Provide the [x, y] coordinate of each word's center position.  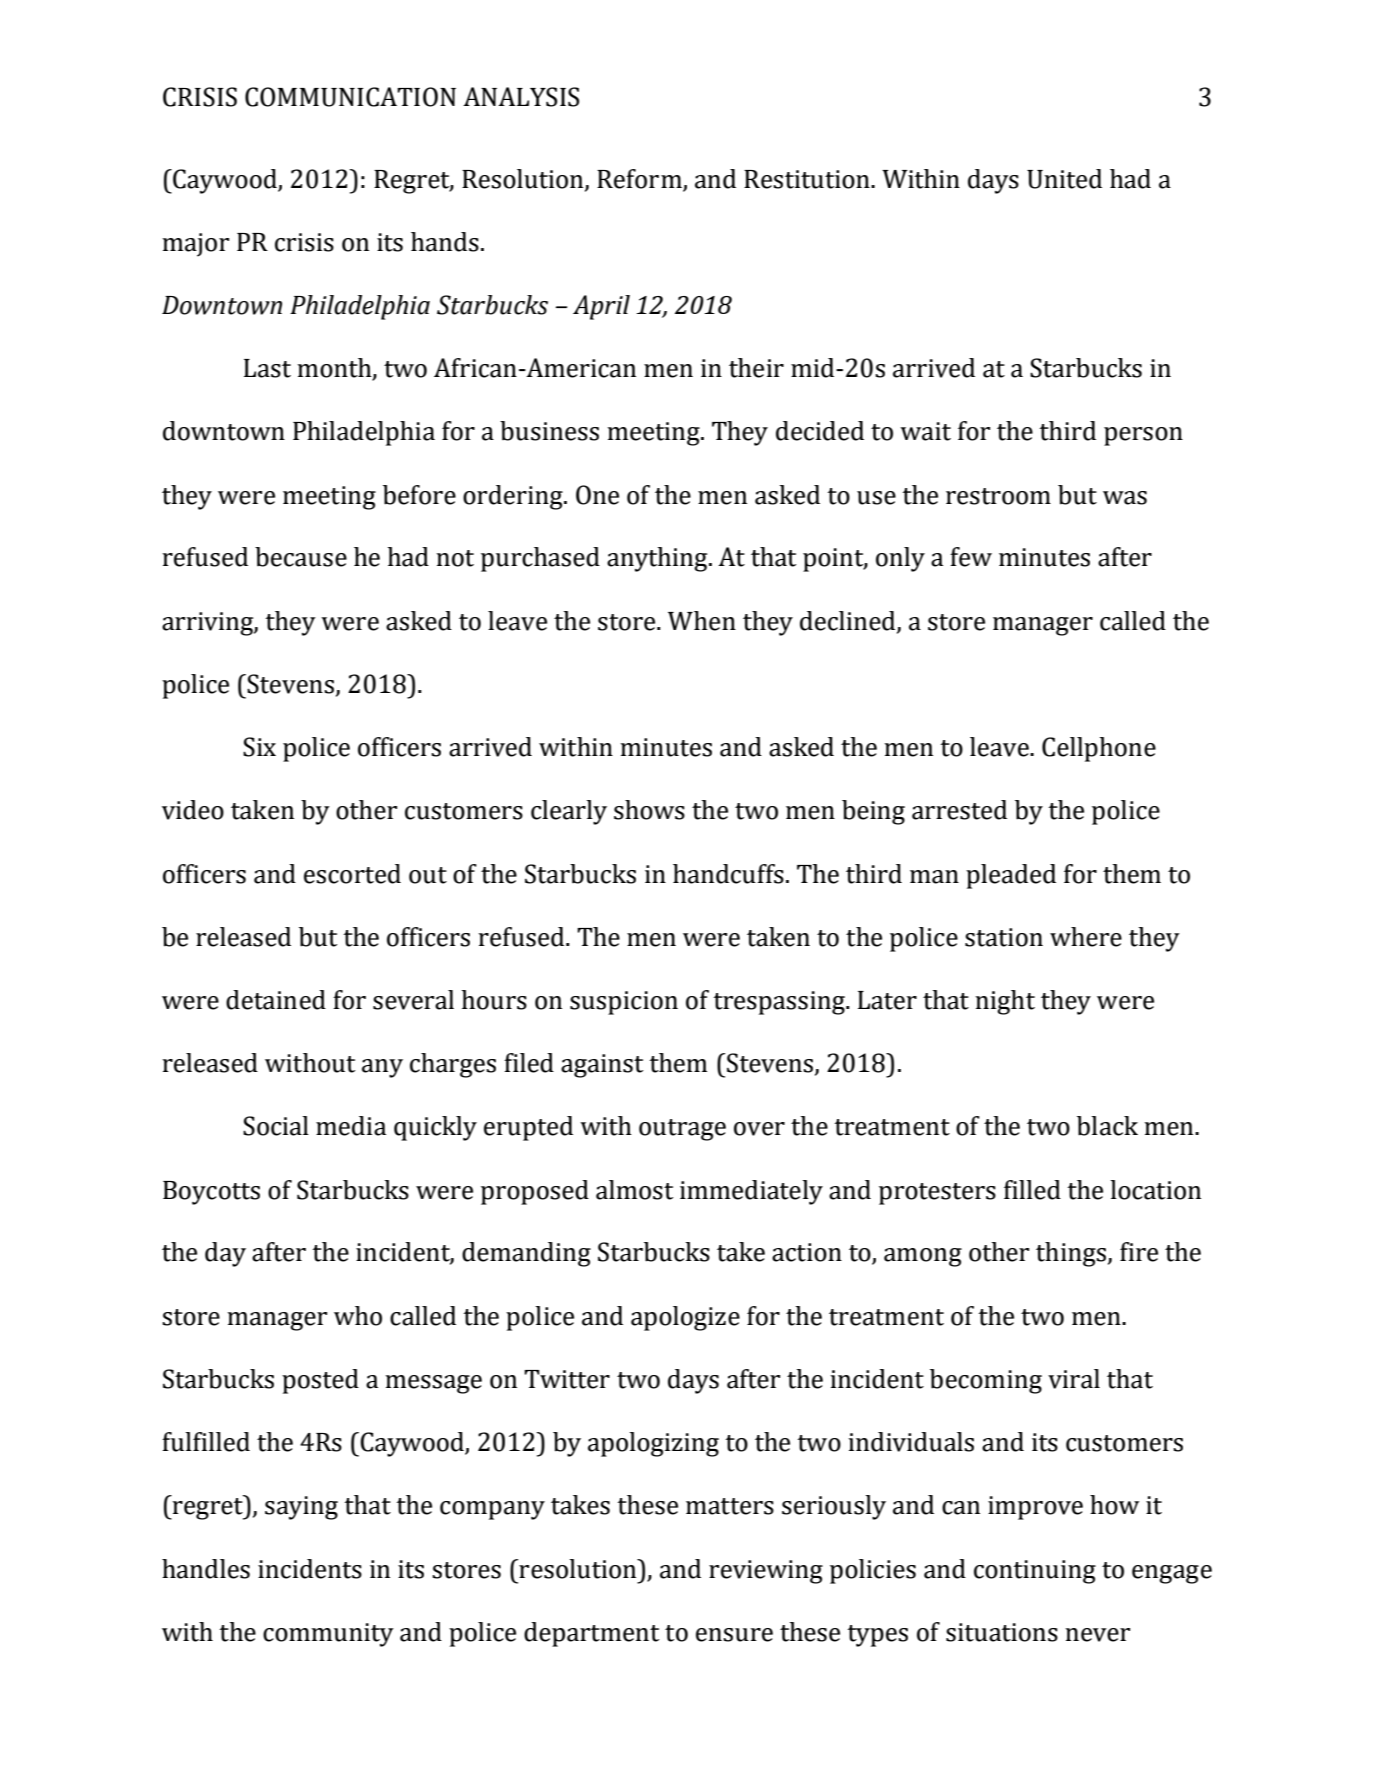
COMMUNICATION [350, 97]
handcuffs [728, 874]
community [328, 1635]
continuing [1035, 1572]
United [1064, 179]
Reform [639, 179]
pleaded [1011, 876]
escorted [352, 874]
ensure [734, 1635]
